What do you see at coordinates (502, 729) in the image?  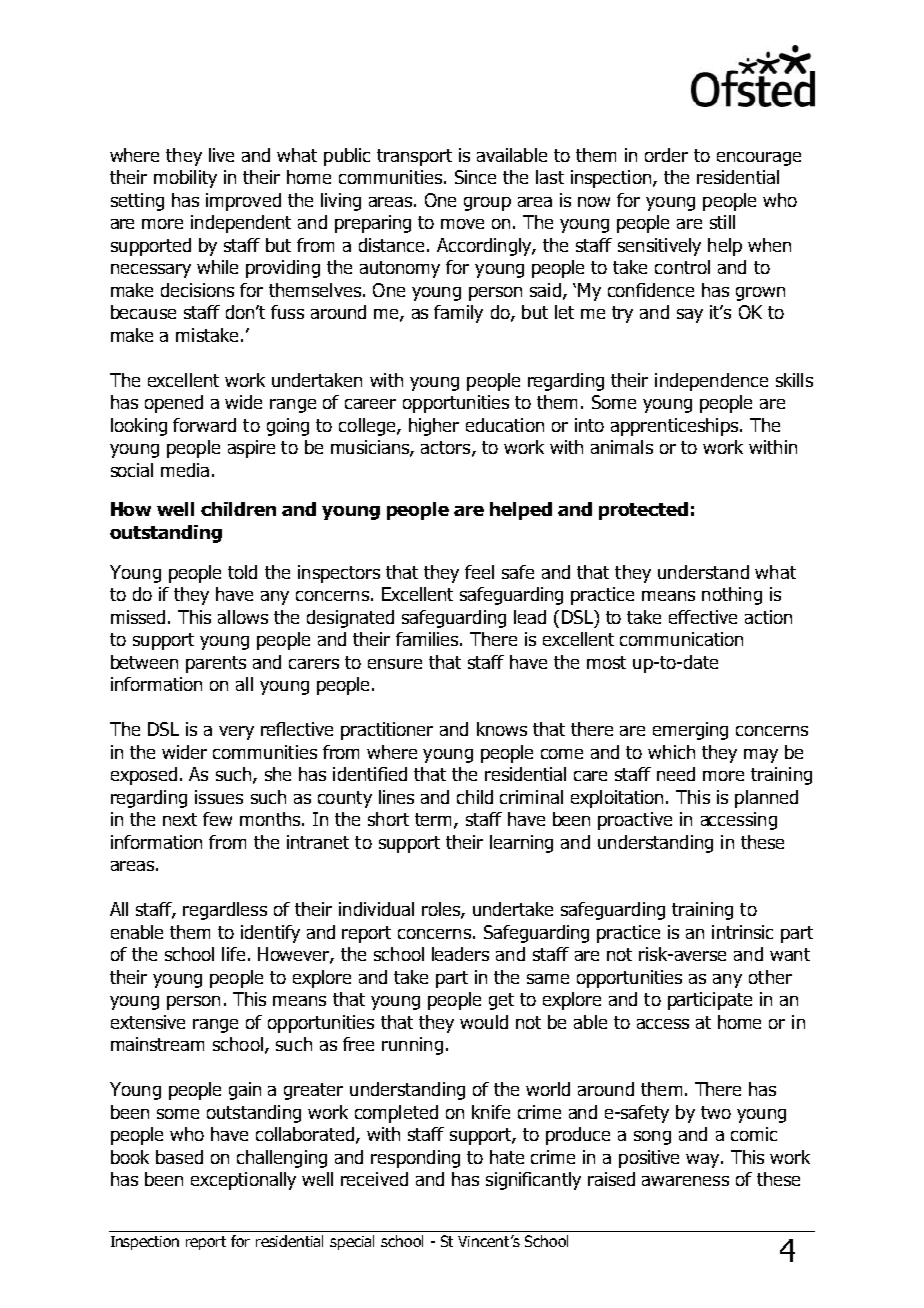 I see `knows` at bounding box center [502, 729].
